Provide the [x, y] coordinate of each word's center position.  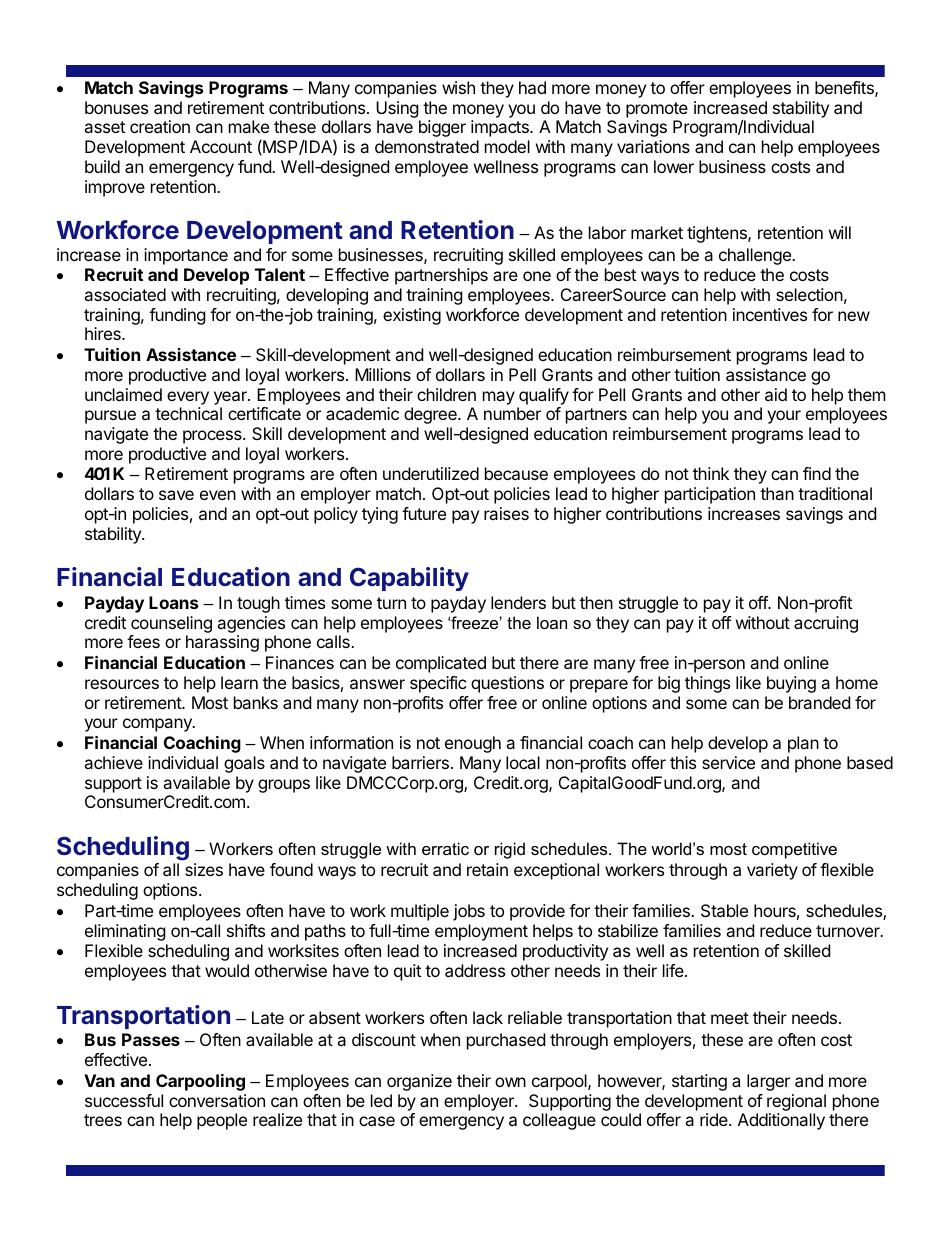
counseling [171, 624]
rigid [510, 850]
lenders [518, 602]
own [510, 1082]
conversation [217, 1100]
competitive [794, 850]
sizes [204, 869]
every [188, 398]
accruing [826, 624]
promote [657, 110]
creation [160, 126]
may [499, 398]
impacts [501, 128]
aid [776, 394]
